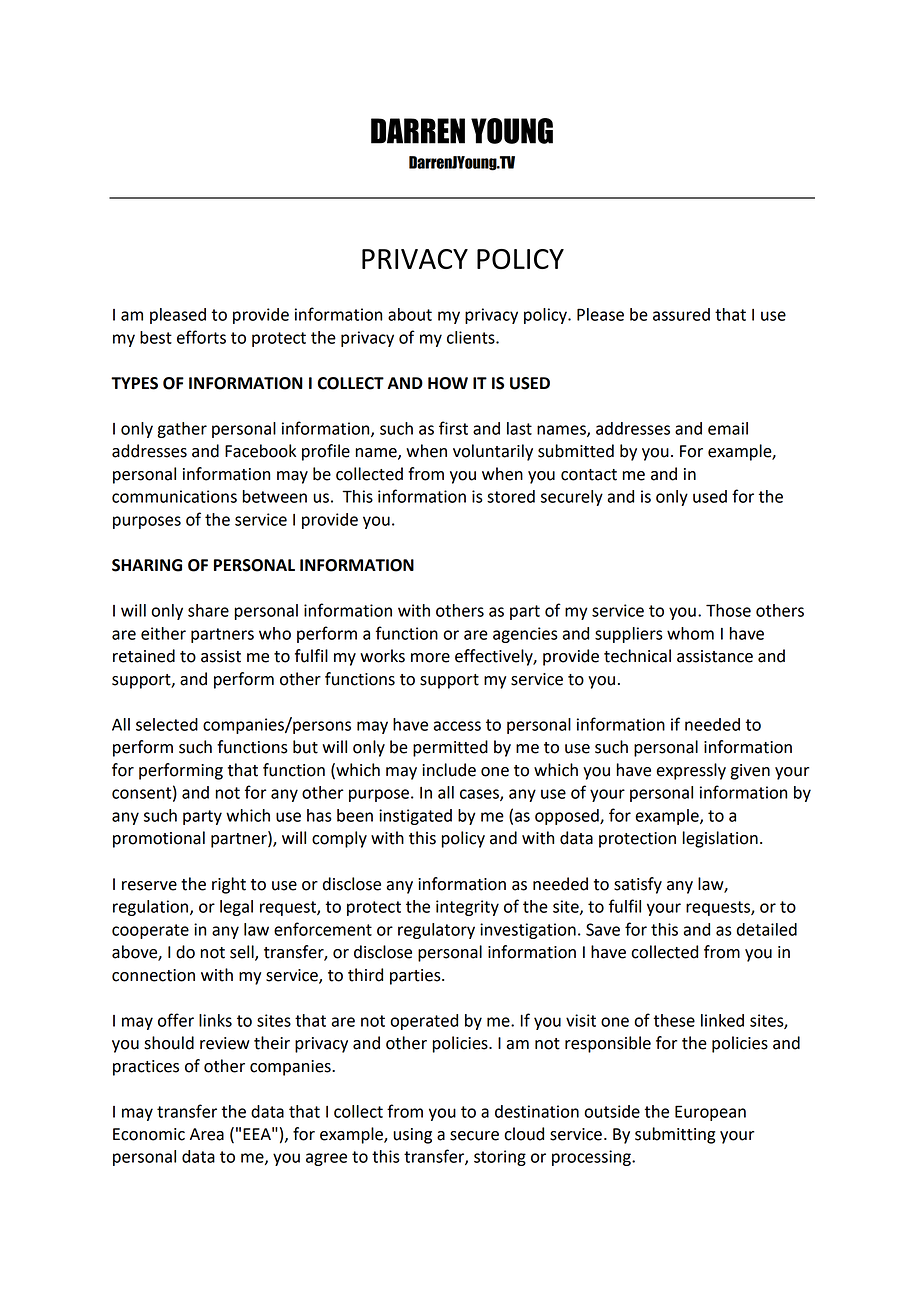  I want to click on integrity, so click(467, 908).
